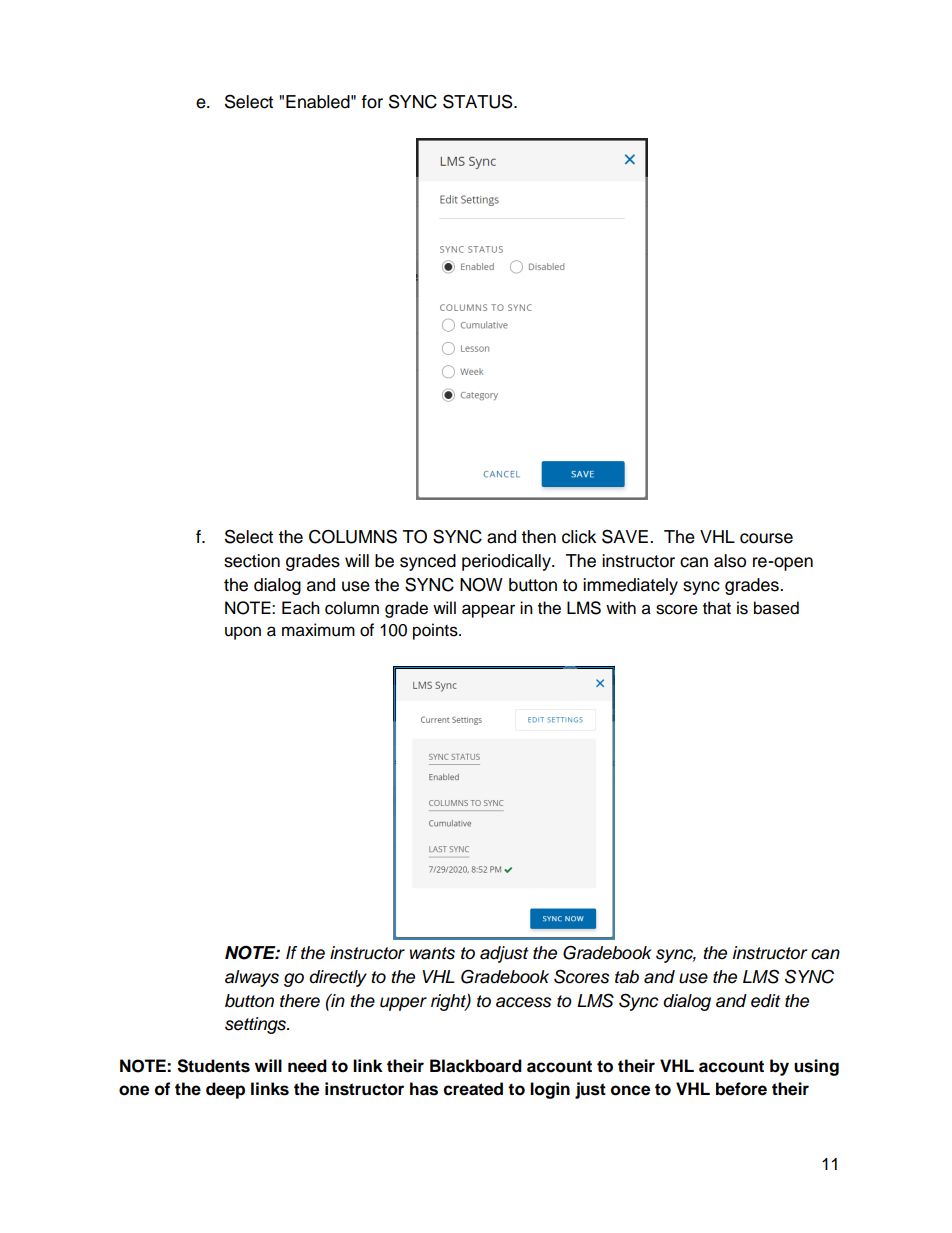 The image size is (952, 1233). Describe the element at coordinates (717, 608) in the page. I see `that` at that location.
